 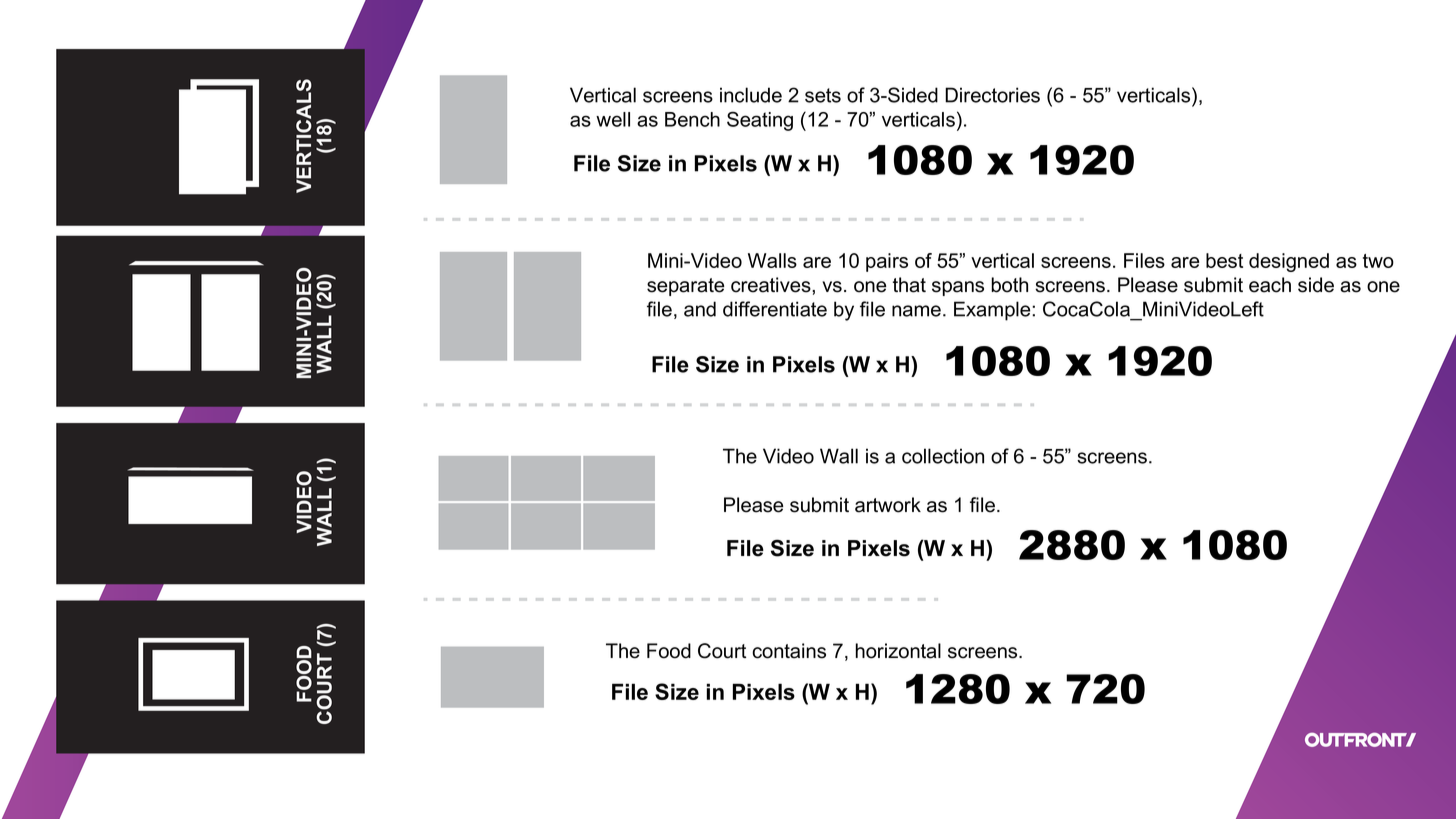 What do you see at coordinates (916, 311) in the screenshot?
I see `name` at bounding box center [916, 311].
